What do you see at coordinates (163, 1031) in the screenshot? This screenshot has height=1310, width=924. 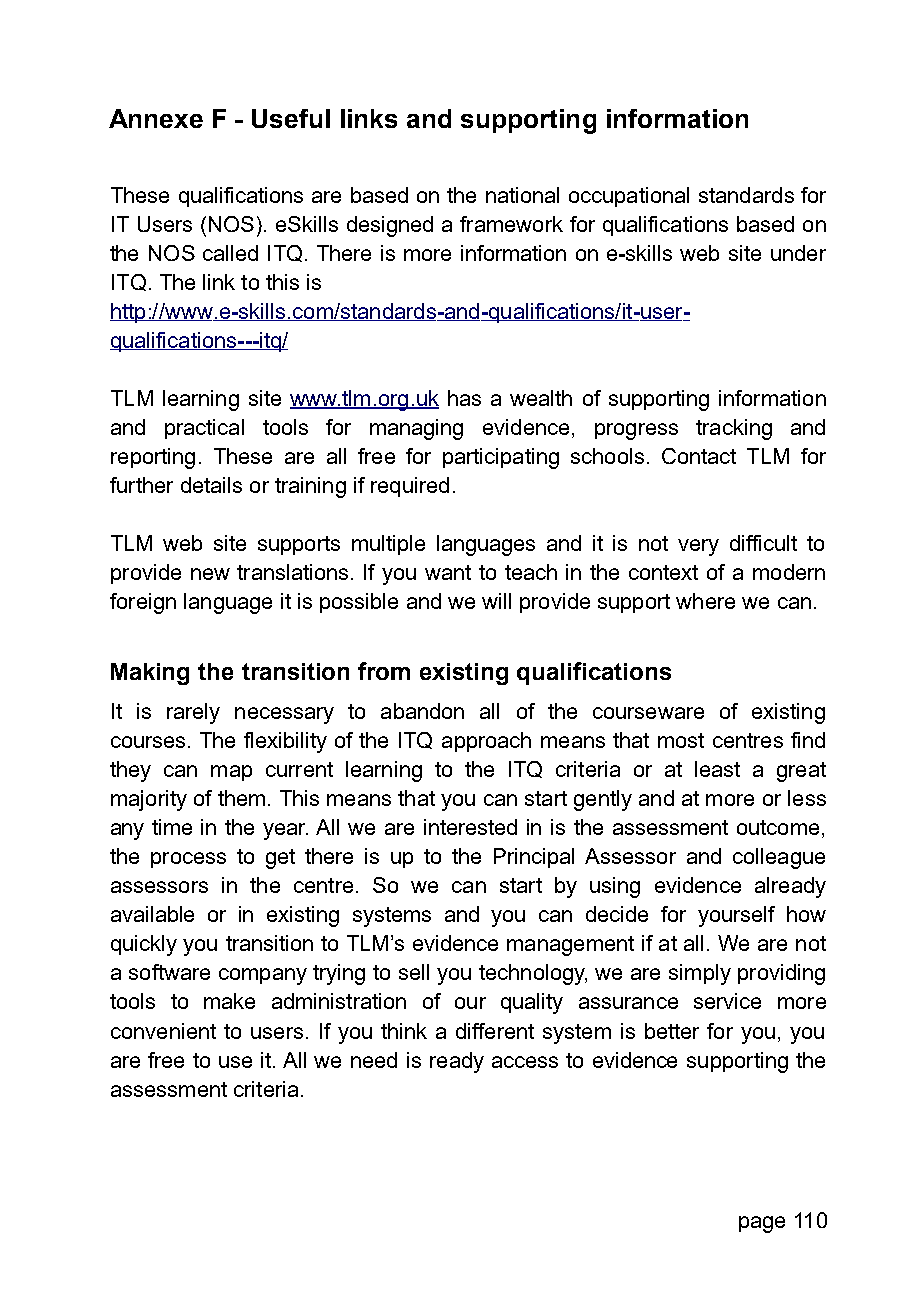 I see `convenient` at bounding box center [163, 1031].
